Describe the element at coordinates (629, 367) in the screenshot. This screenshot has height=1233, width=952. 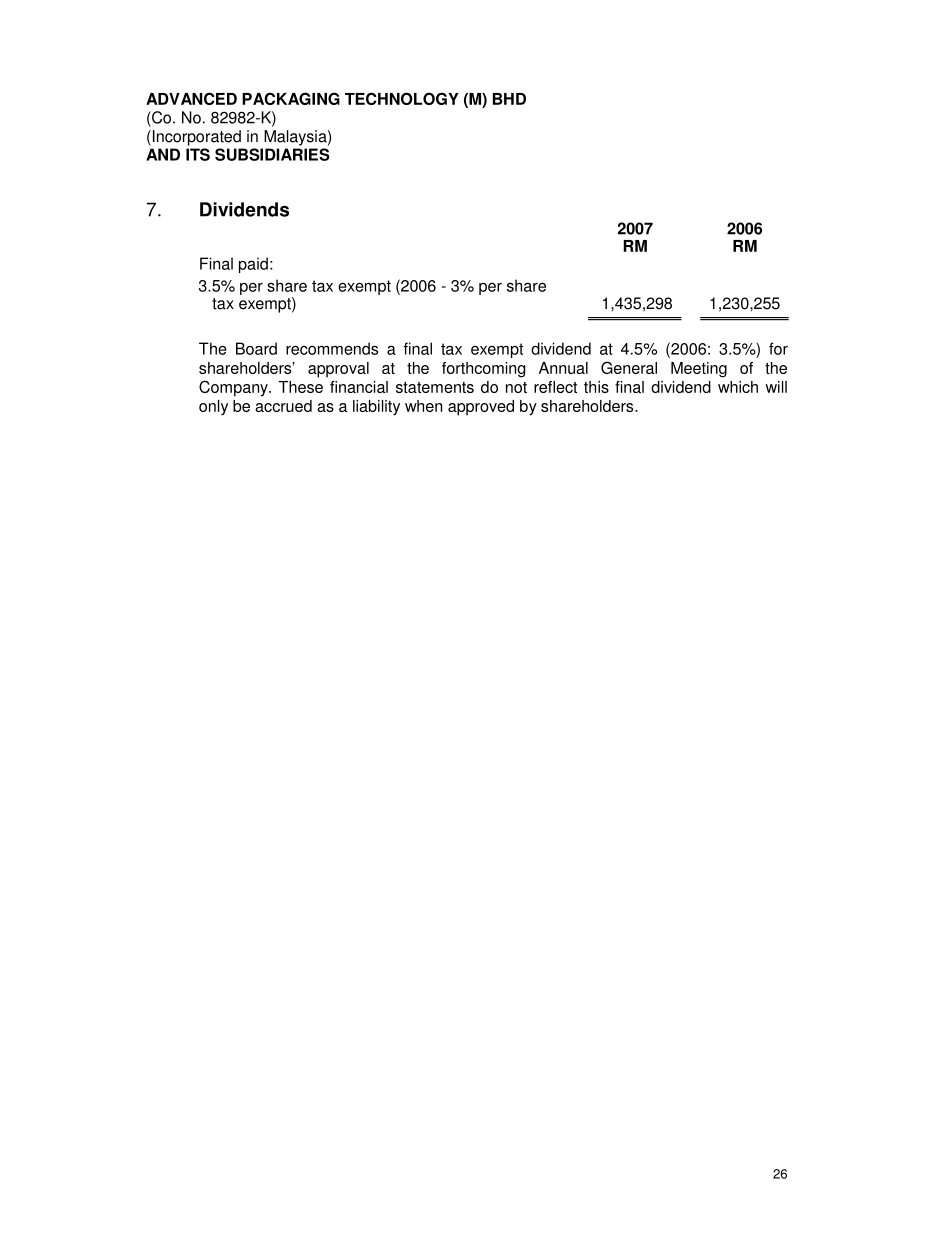
I see `General` at that location.
